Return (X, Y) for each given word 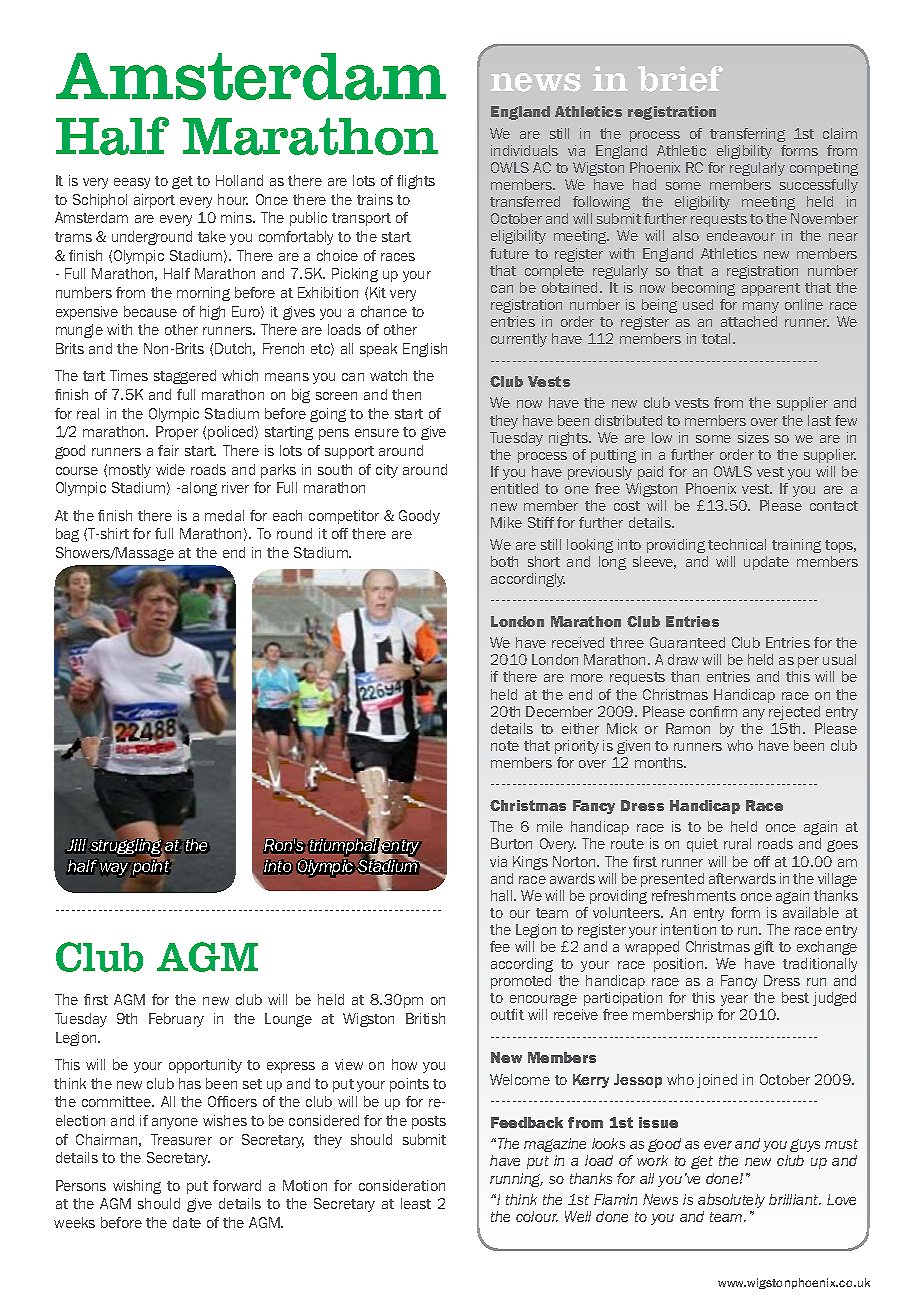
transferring (747, 135)
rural (737, 843)
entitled (514, 488)
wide (170, 469)
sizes (753, 437)
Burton (511, 843)
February (176, 1020)
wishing (137, 1187)
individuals (524, 150)
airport (154, 201)
